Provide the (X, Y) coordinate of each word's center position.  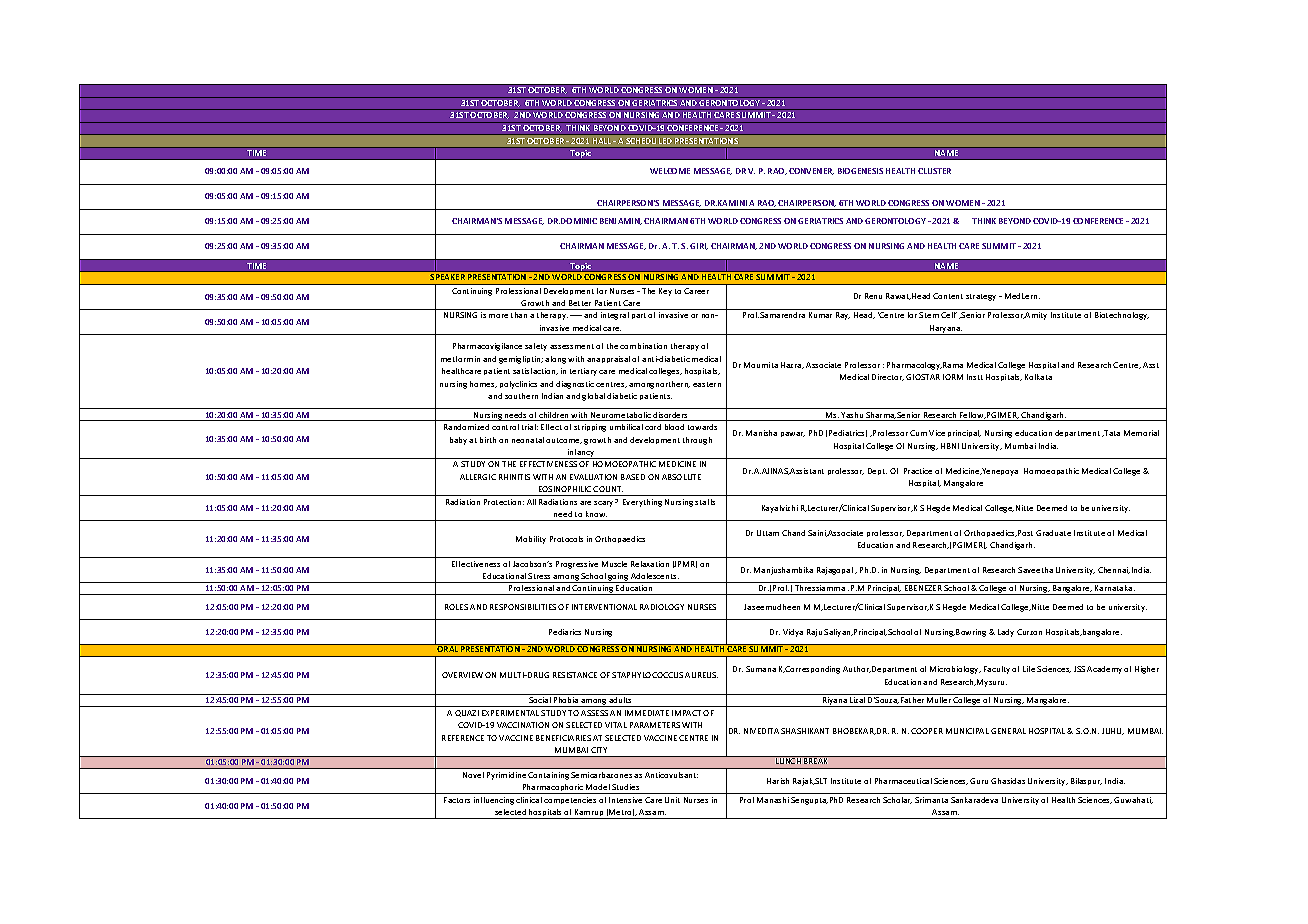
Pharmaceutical (903, 781)
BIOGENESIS (860, 171)
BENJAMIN (621, 221)
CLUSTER (934, 171)
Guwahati (1133, 800)
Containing (548, 776)
